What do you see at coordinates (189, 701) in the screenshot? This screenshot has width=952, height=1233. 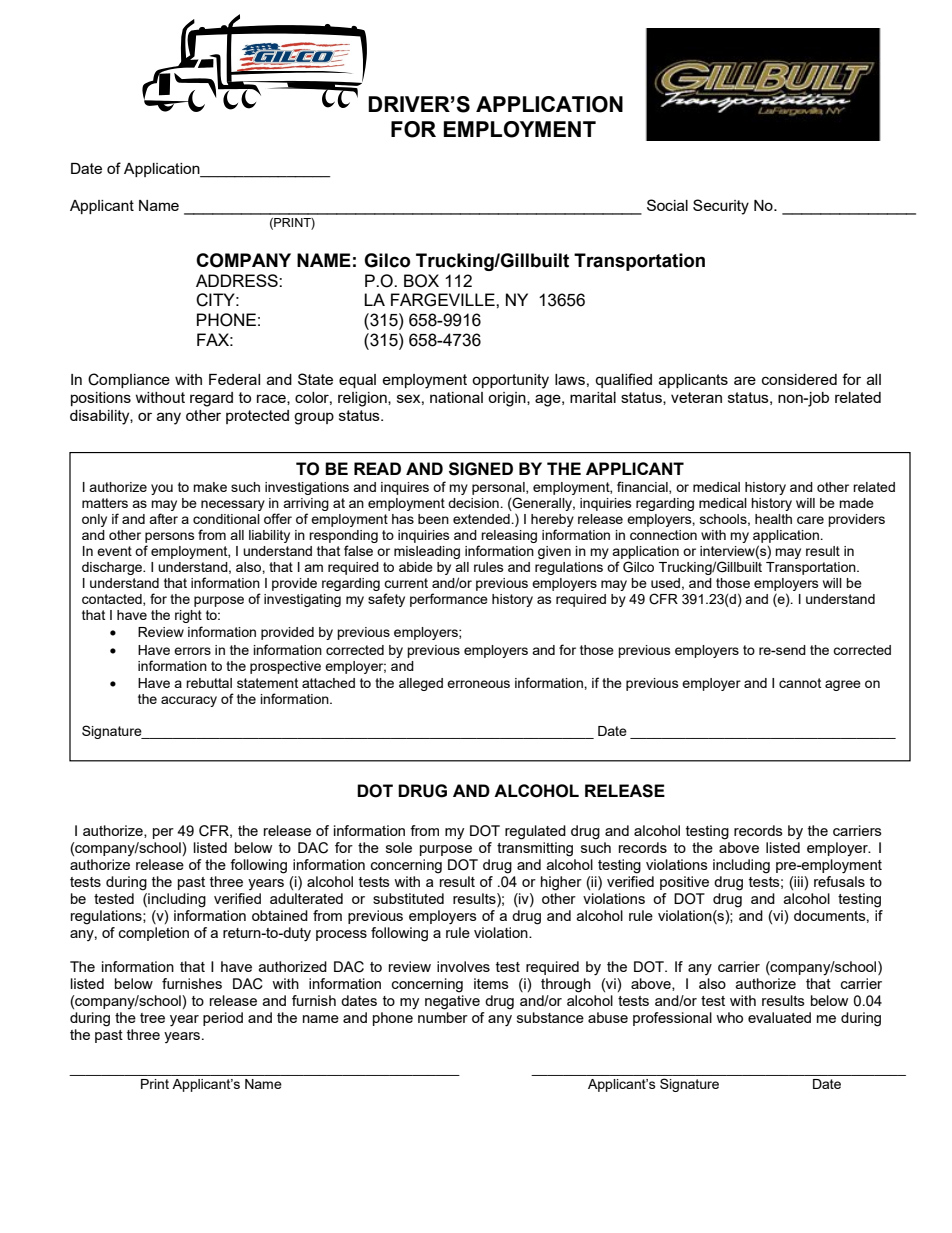 I see `accuracy` at bounding box center [189, 701].
